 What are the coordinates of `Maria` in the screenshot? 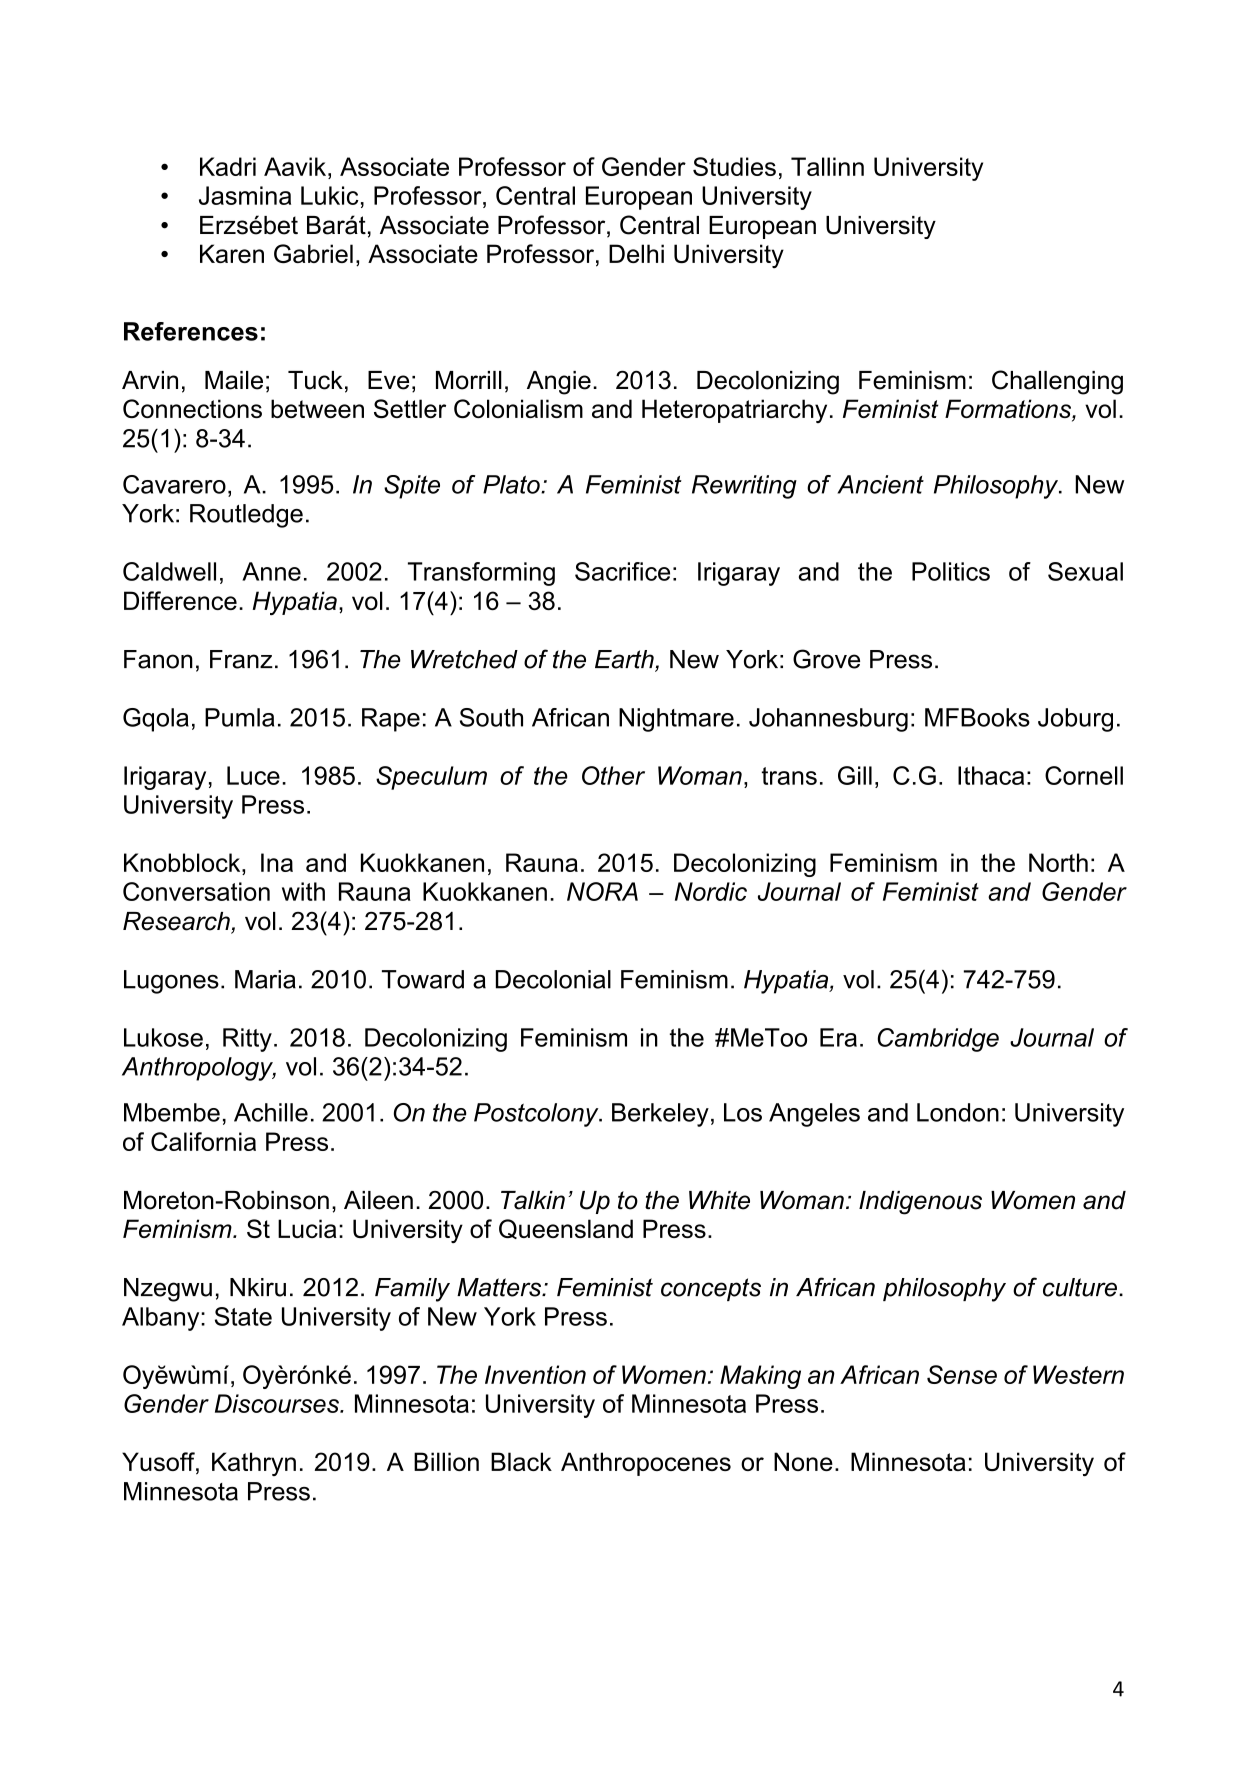 It's located at (265, 979).
